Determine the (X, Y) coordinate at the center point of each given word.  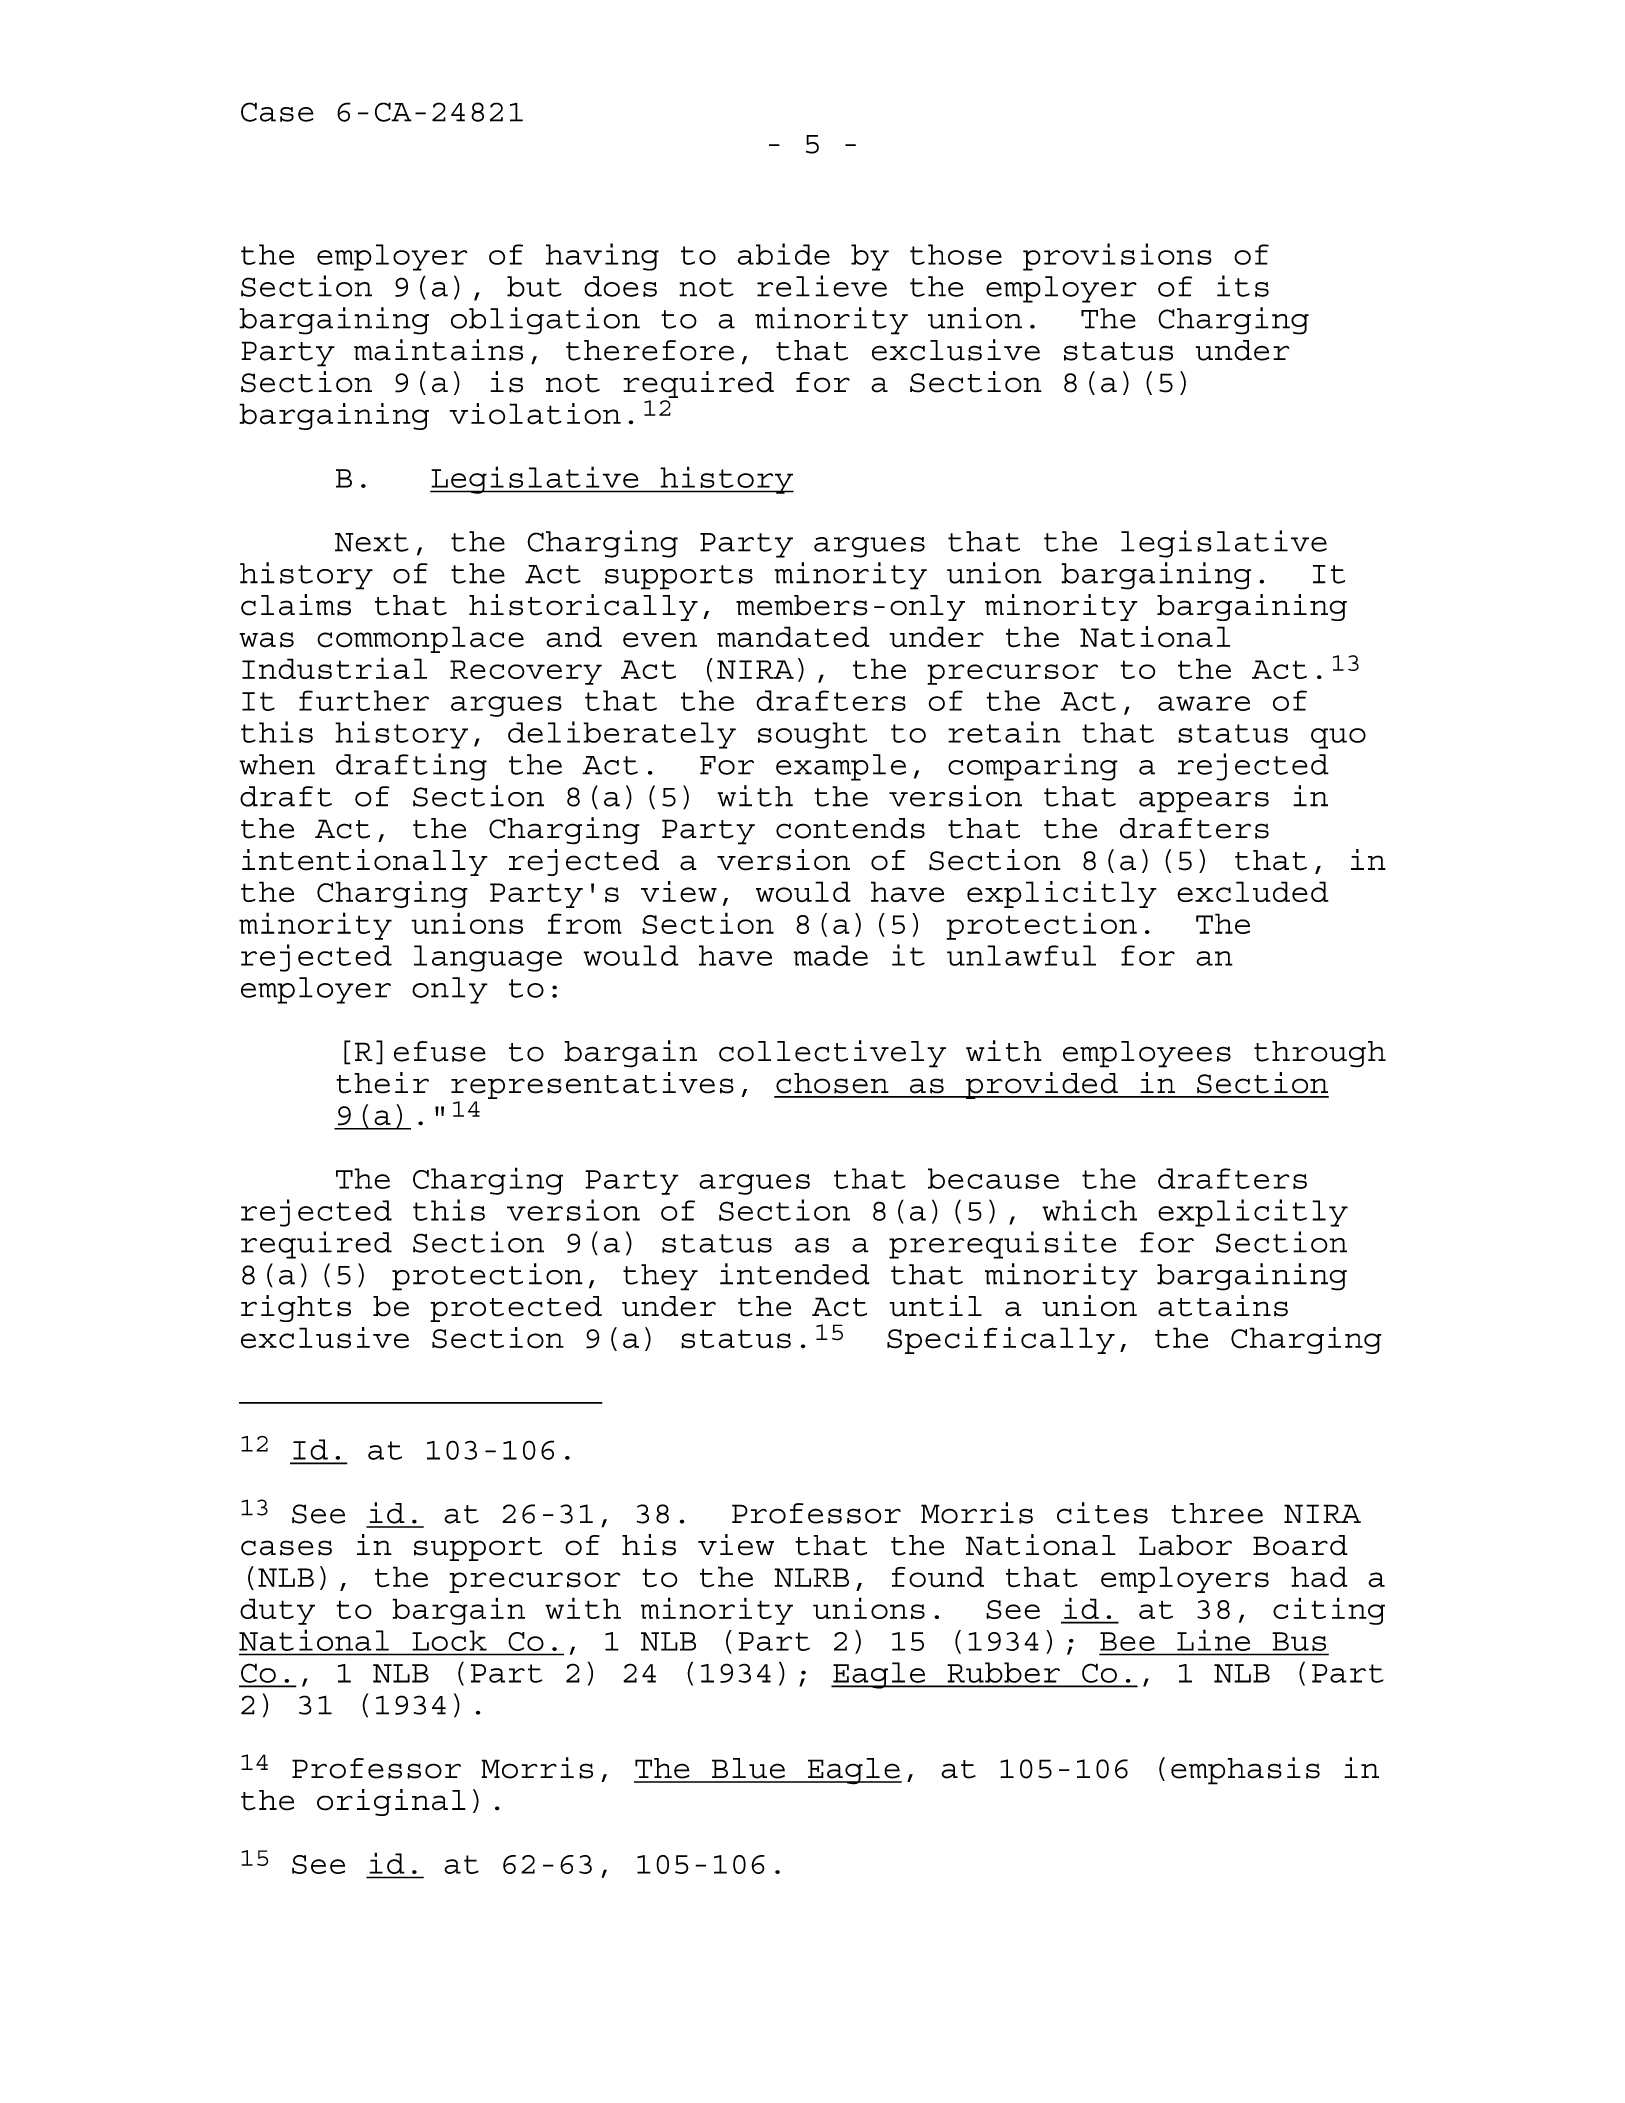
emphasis (1245, 1771)
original (391, 1802)
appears (1204, 802)
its (1243, 286)
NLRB (811, 1577)
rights (296, 1308)
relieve (822, 286)
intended (795, 1274)
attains (1223, 1306)
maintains (438, 350)
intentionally (365, 862)
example (841, 767)
